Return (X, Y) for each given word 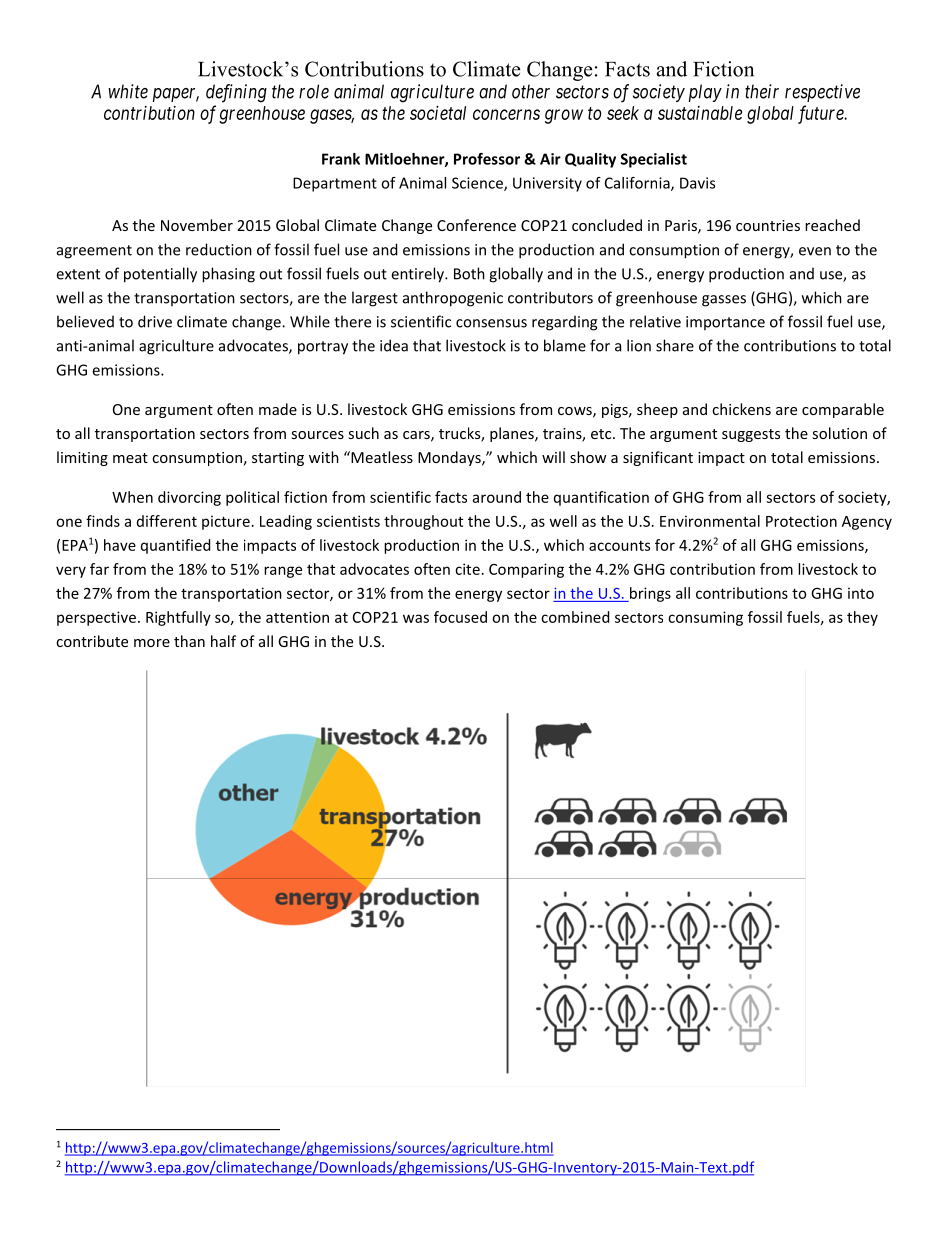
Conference (476, 225)
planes (513, 434)
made (278, 409)
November (197, 225)
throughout (423, 522)
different (167, 521)
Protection (801, 521)
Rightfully (178, 618)
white (128, 91)
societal (438, 113)
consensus (491, 323)
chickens (741, 409)
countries (768, 225)
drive (155, 321)
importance (725, 323)
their (762, 91)
